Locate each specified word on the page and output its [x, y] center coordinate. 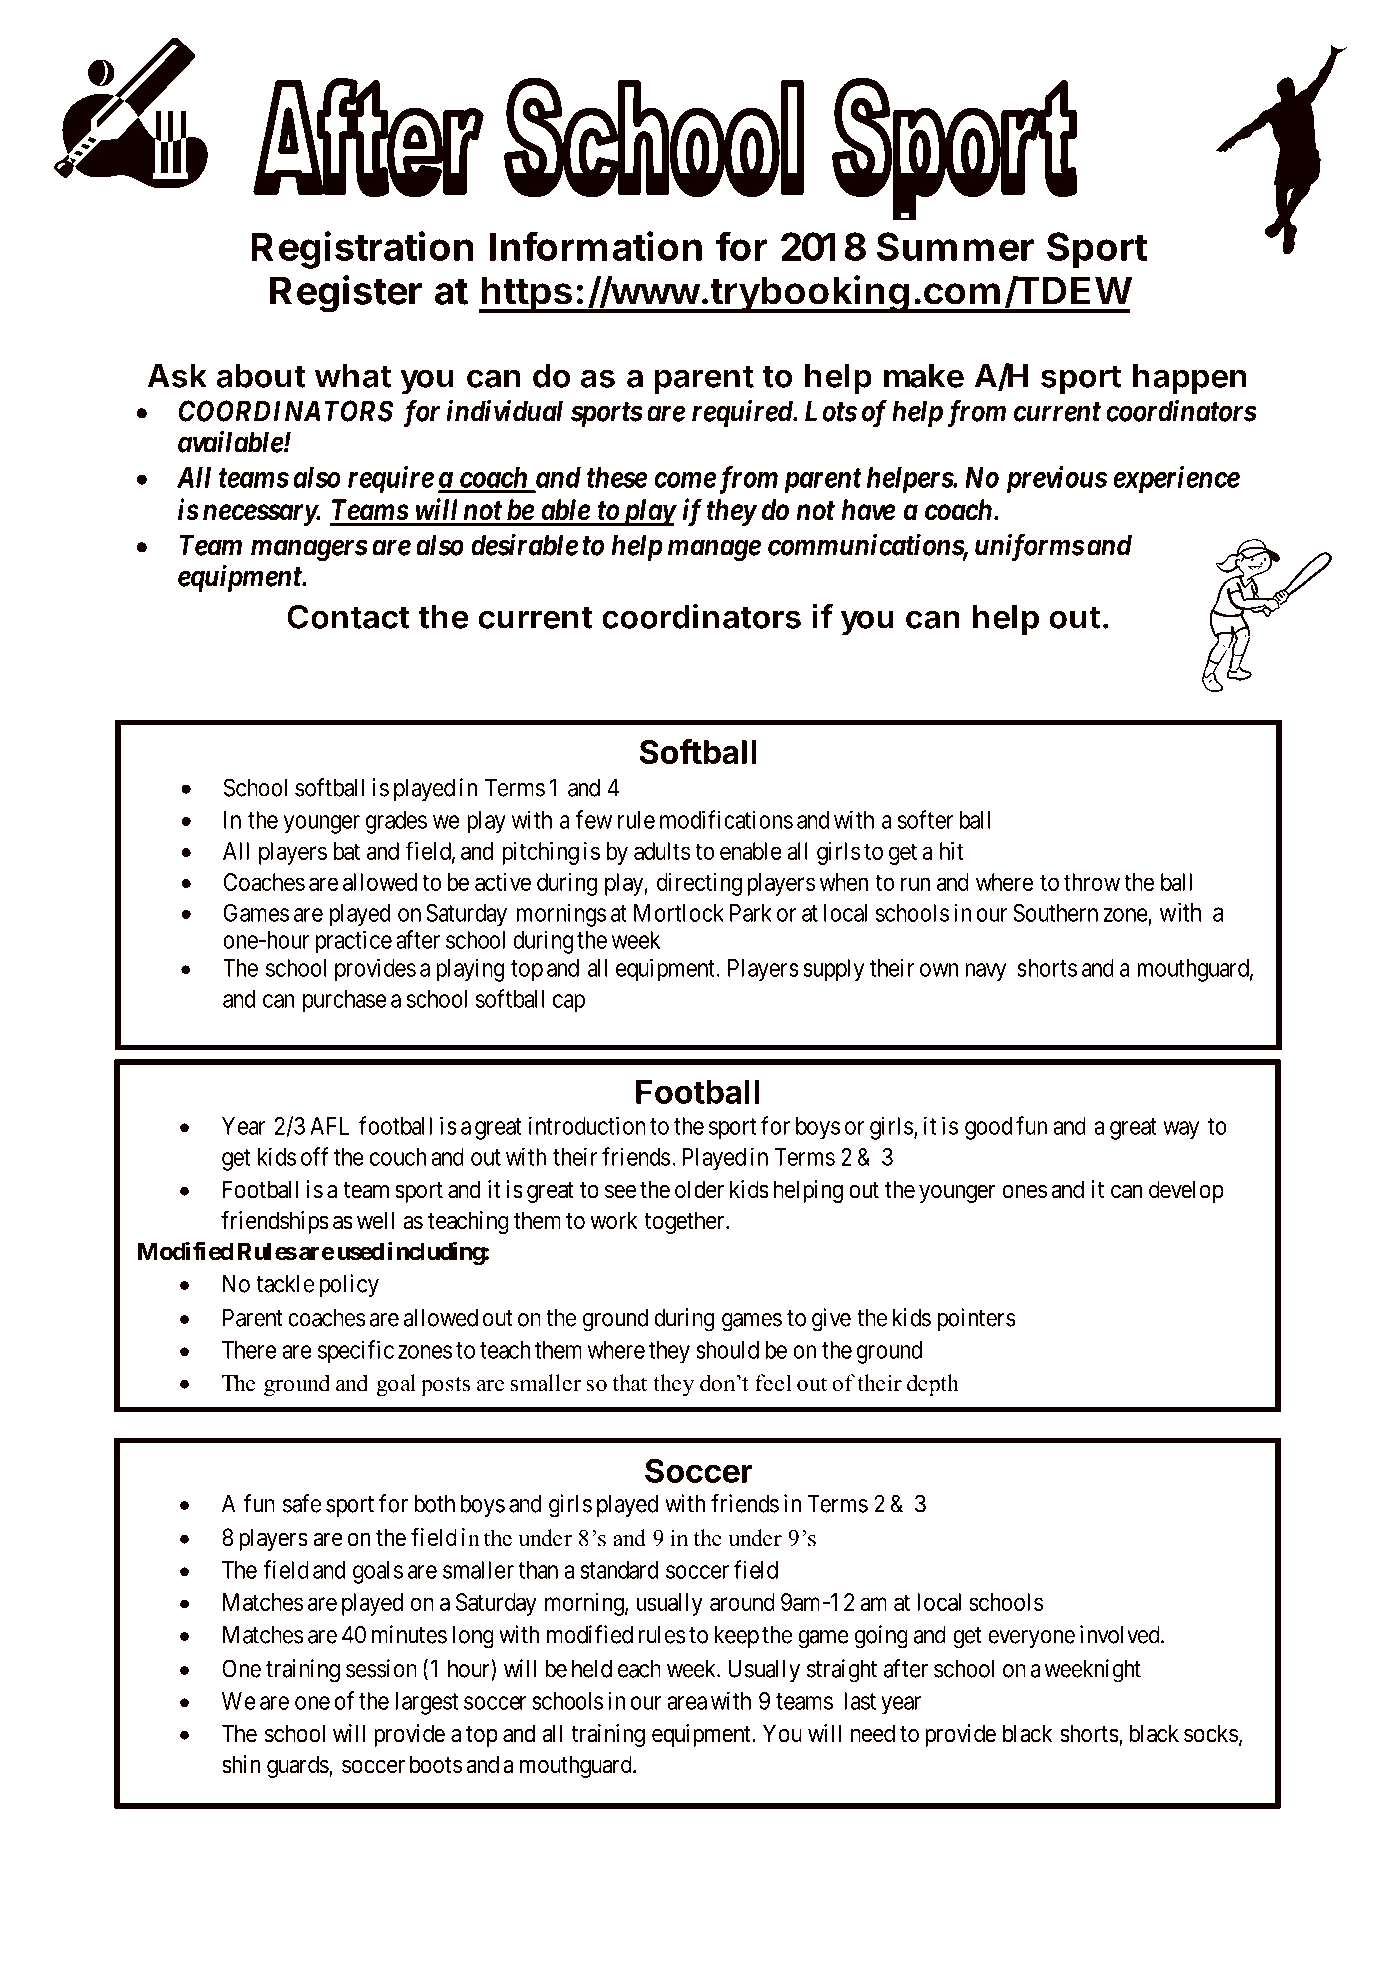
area [687, 1703]
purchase [344, 1001]
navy [985, 972]
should [727, 1350]
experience [1176, 480]
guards [298, 1766]
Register [346, 294]
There [249, 1350]
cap [569, 1003]
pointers [977, 1319]
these [617, 477]
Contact [348, 616]
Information [596, 246]
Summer [955, 246]
